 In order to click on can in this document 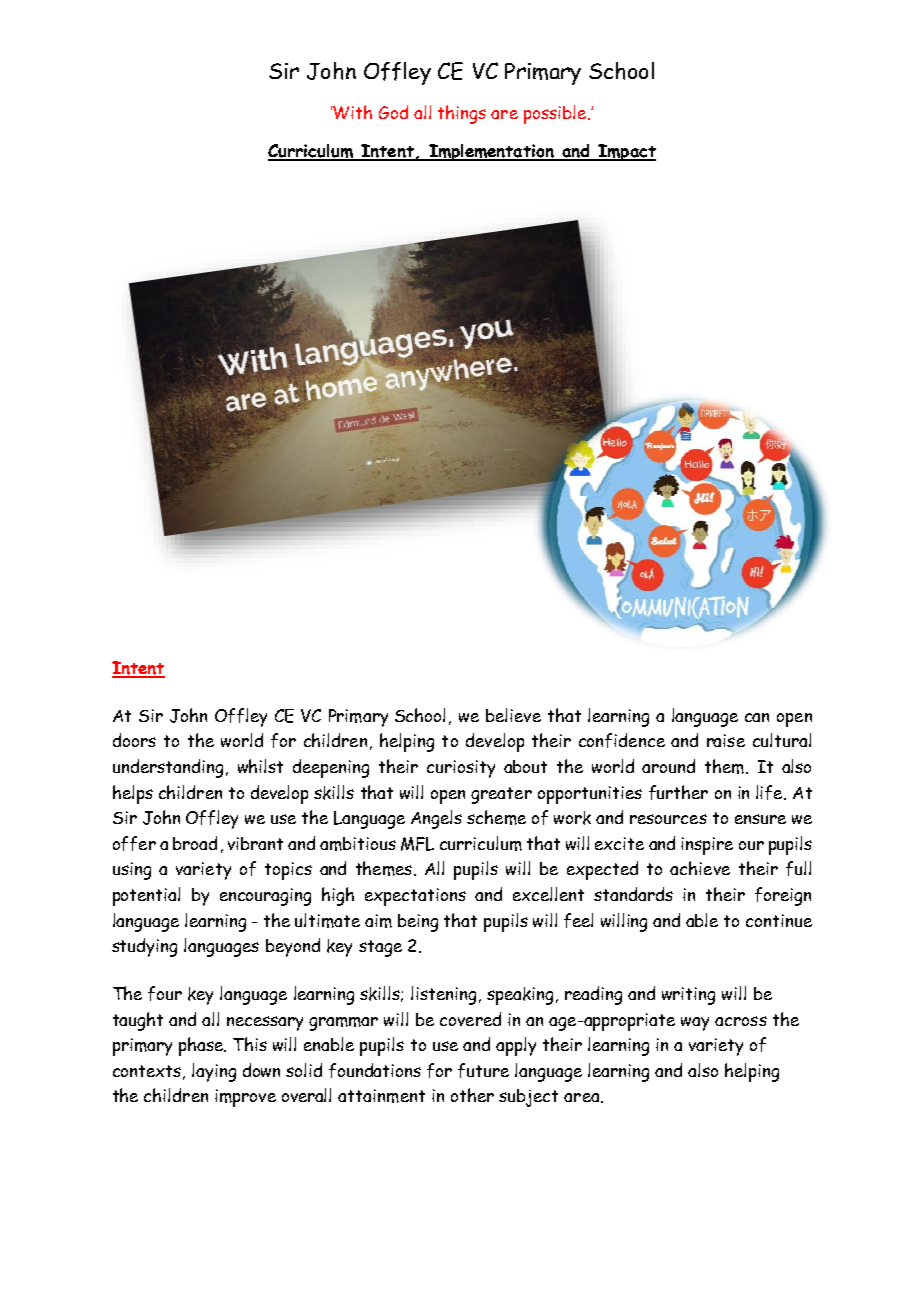, I will do `click(757, 717)`.
